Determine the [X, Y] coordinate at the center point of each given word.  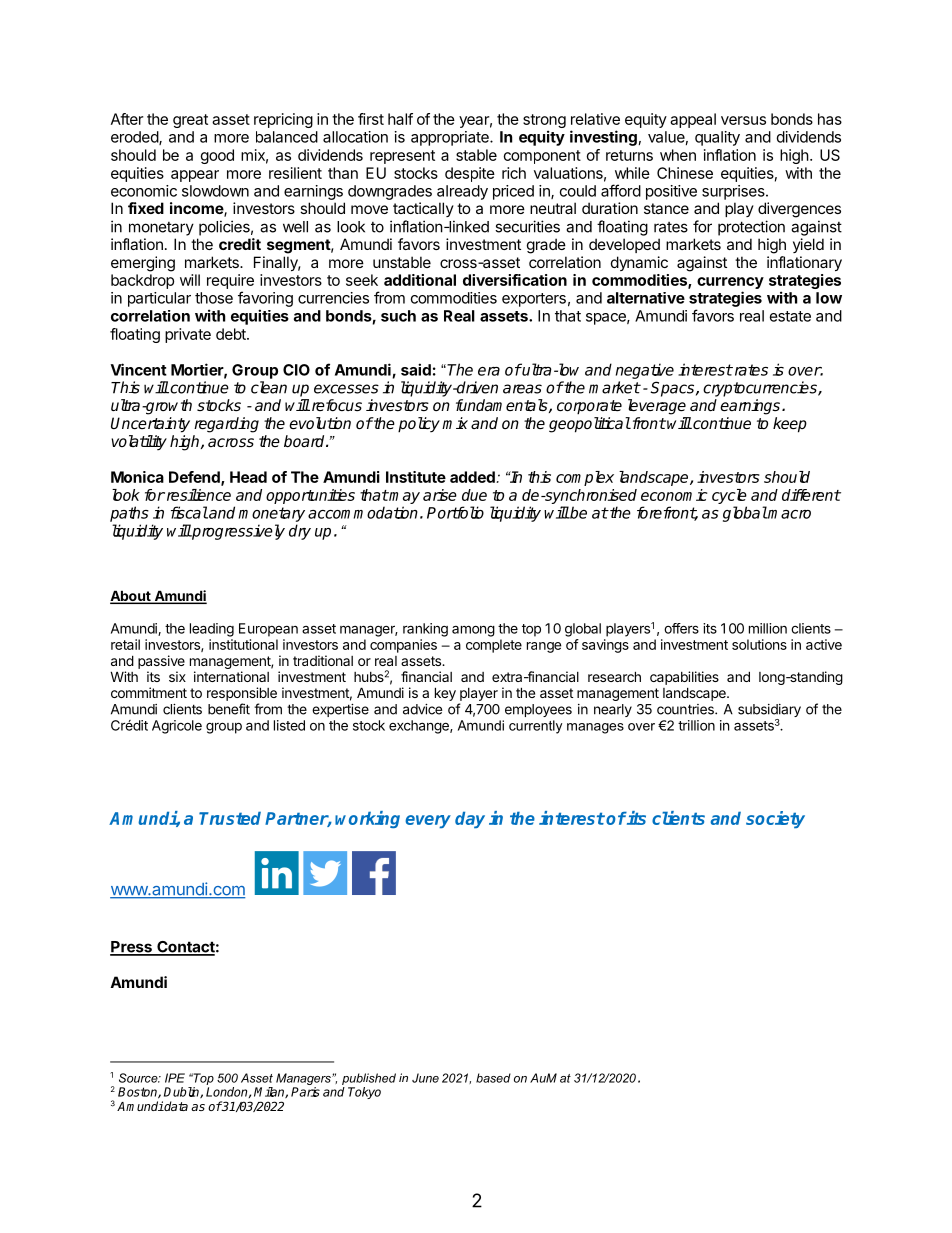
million [768, 628]
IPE [175, 1078]
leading [212, 630]
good [217, 156]
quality [717, 138]
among [473, 631]
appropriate [451, 138]
